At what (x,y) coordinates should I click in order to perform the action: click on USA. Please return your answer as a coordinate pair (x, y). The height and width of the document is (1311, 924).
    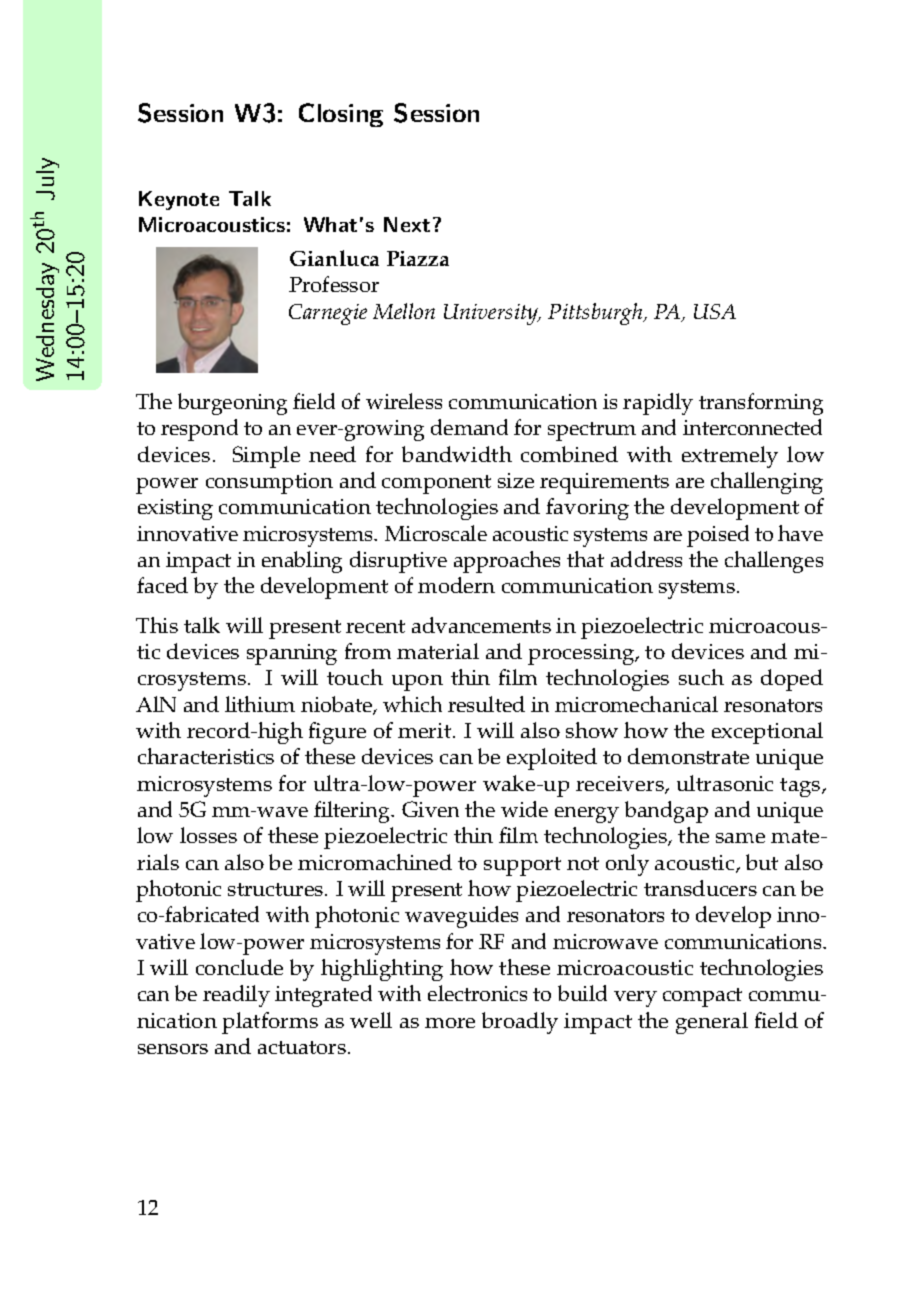
    Looking at the image, I should click on (715, 311).
